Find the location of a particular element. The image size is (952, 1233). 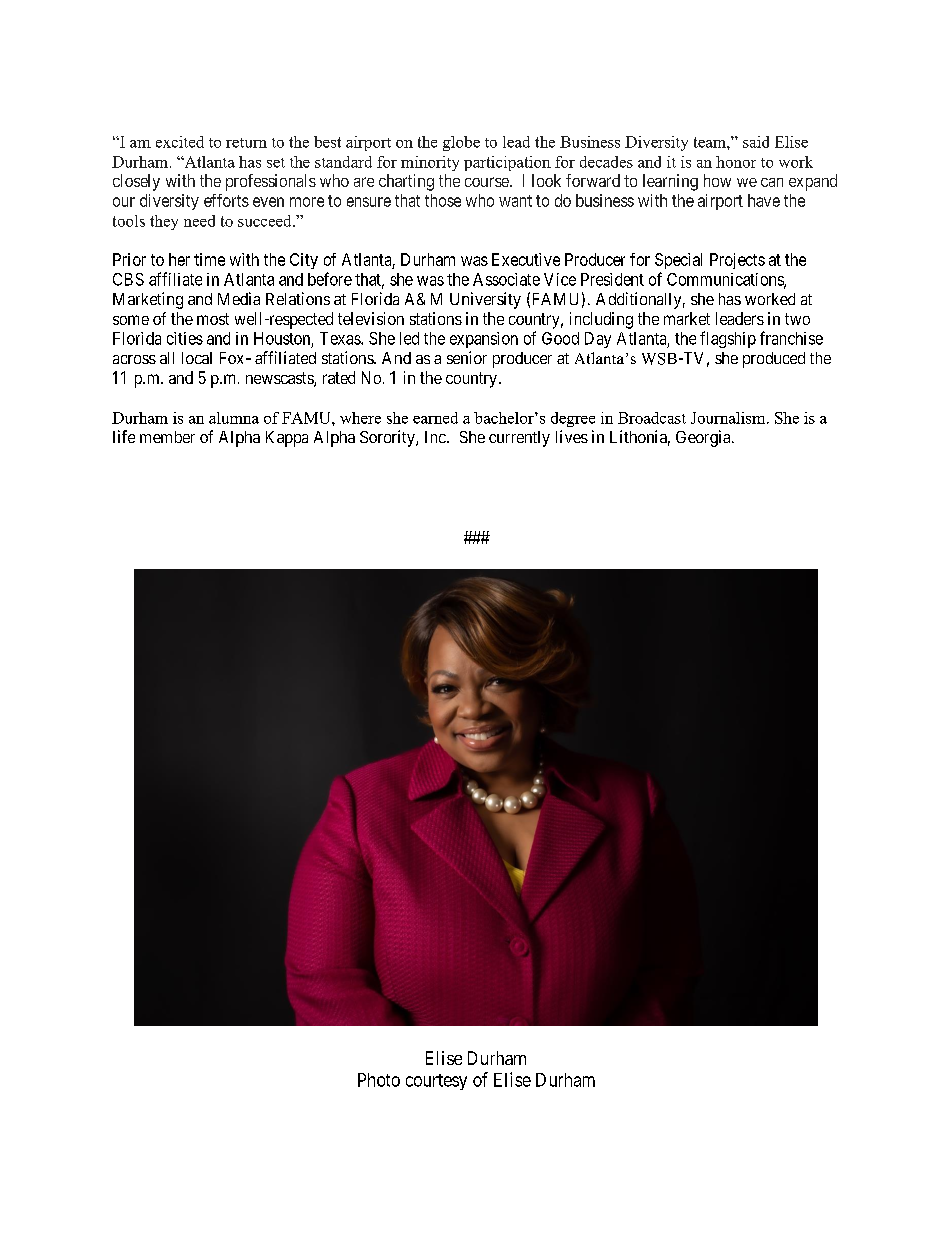

Photo is located at coordinates (379, 1080).
